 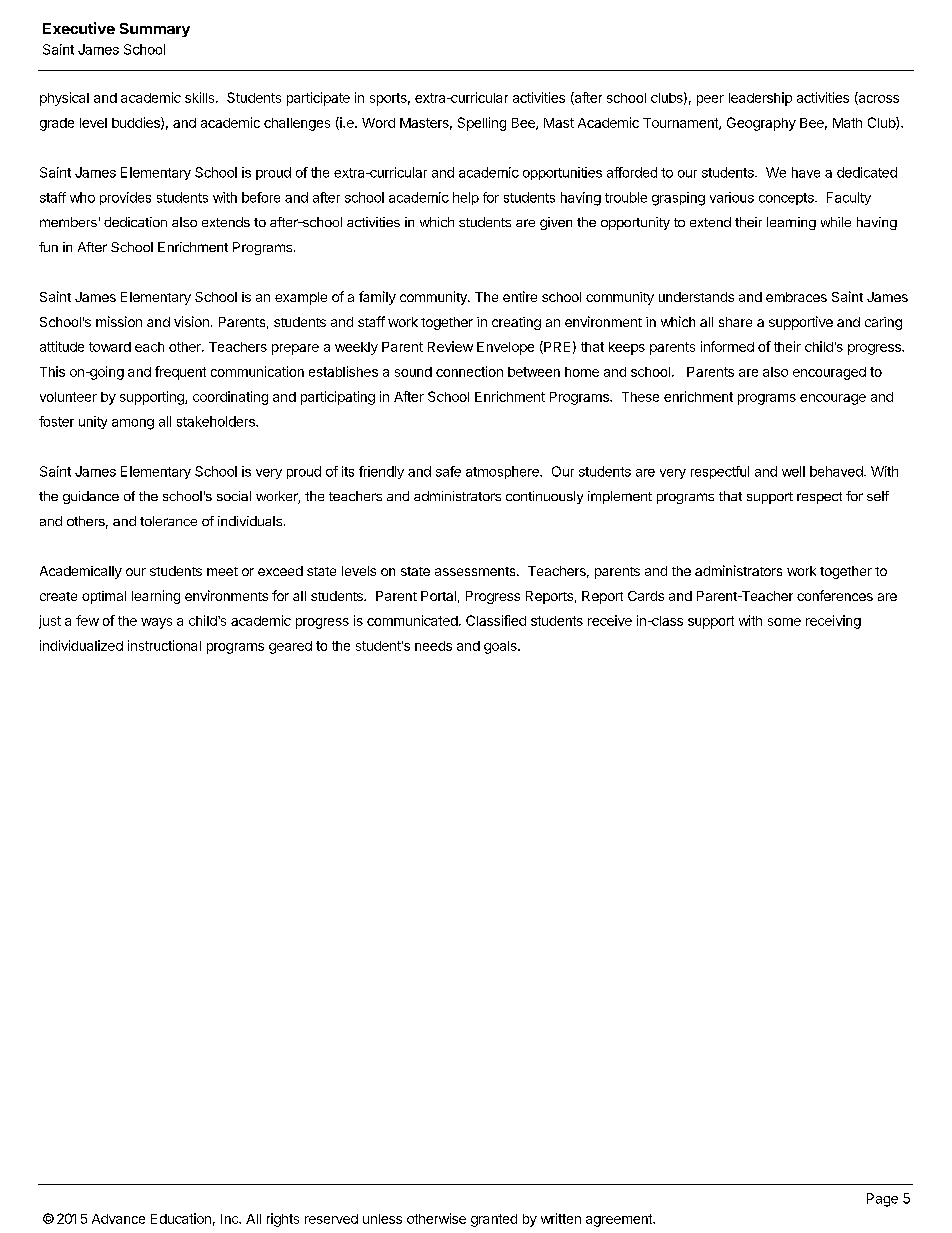 I want to click on some, so click(x=784, y=622).
